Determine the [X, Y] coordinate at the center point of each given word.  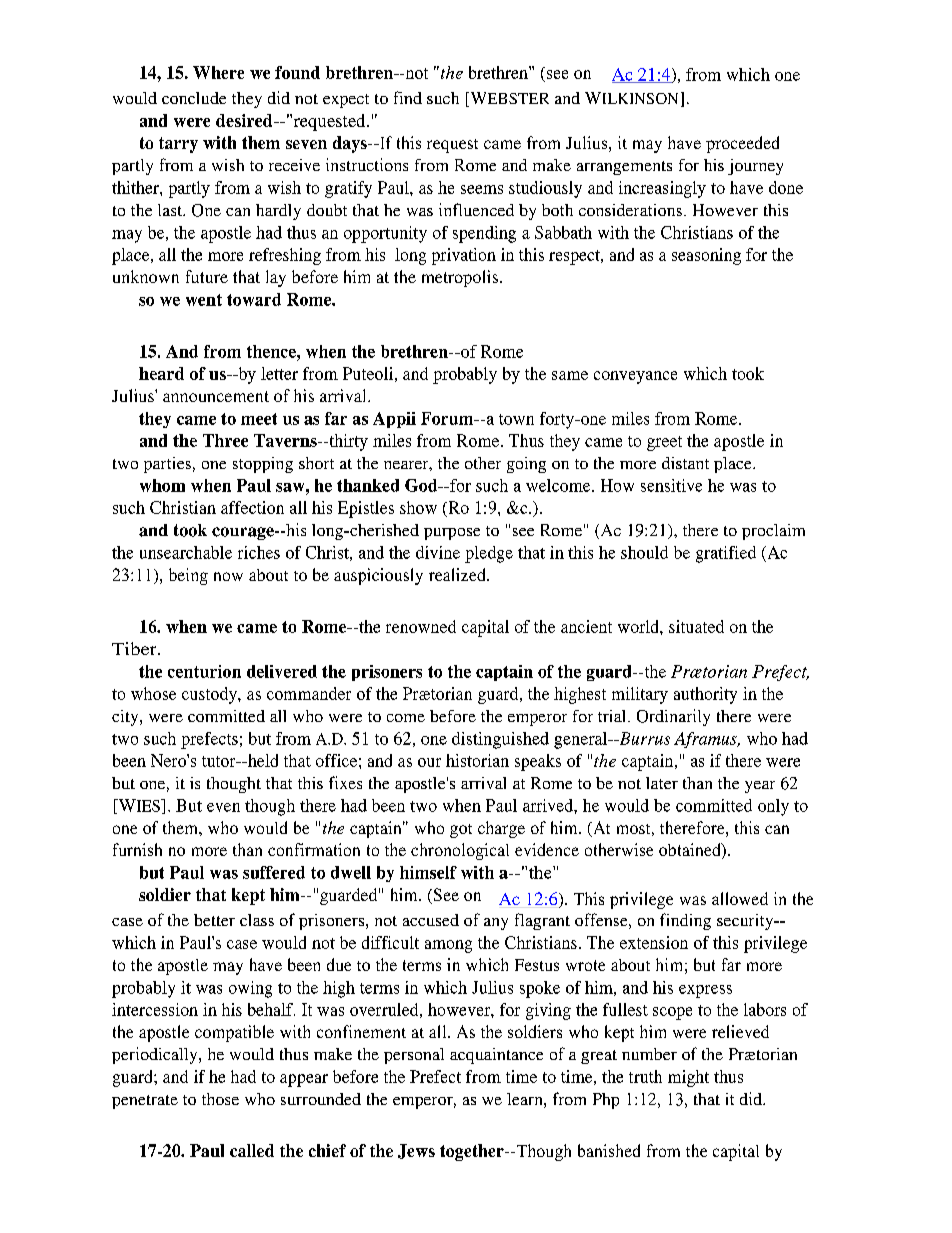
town [516, 419]
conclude [194, 98]
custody [210, 695]
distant [685, 463]
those [220, 1099]
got [461, 831]
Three [225, 440]
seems [482, 189]
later [662, 783]
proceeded [742, 144]
